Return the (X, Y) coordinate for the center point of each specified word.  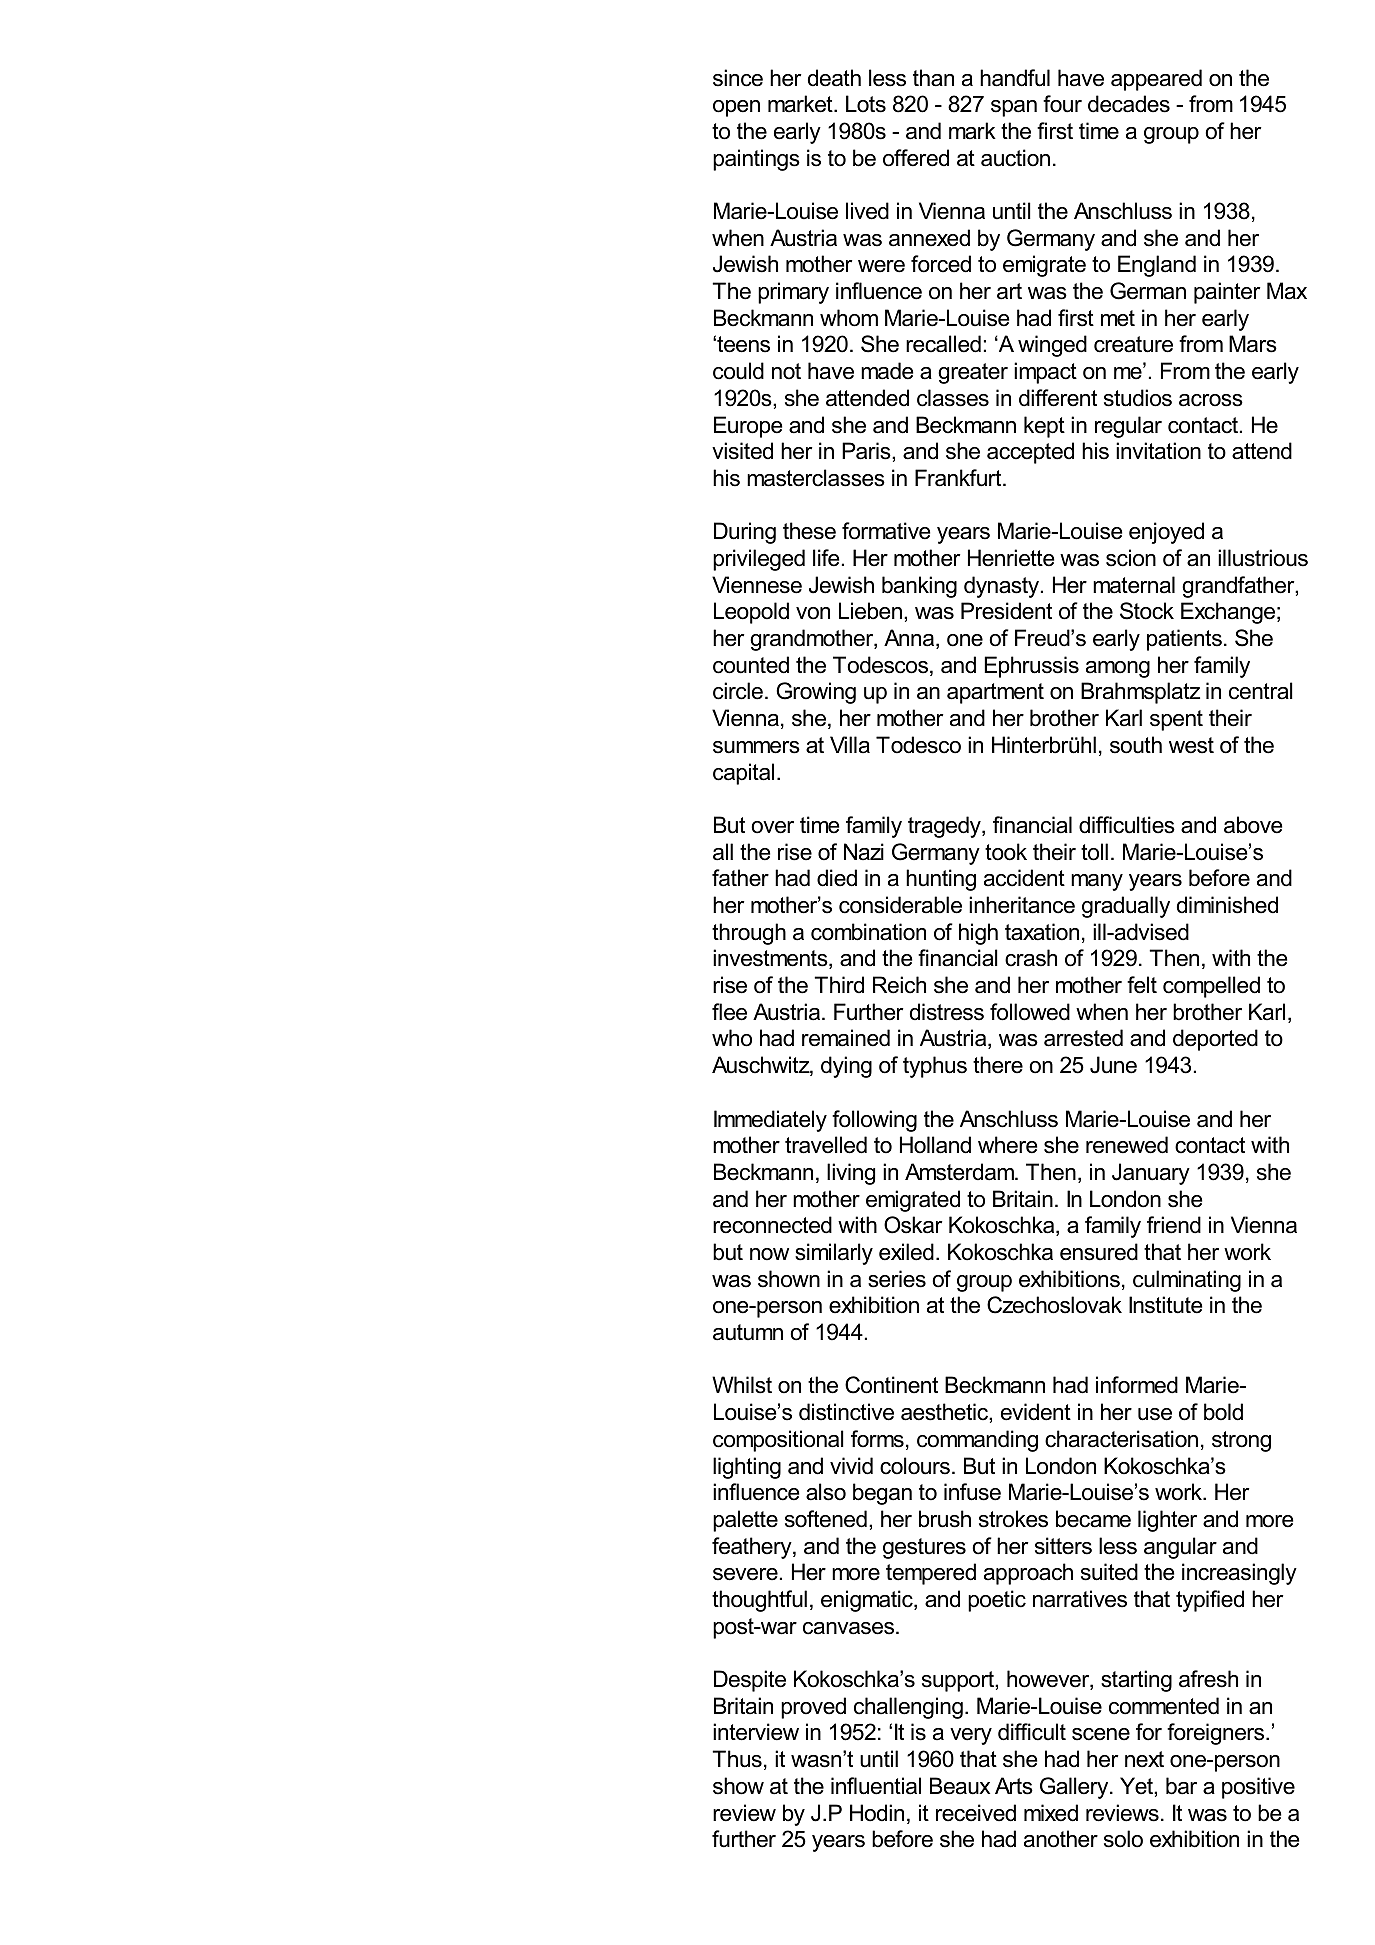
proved (813, 1708)
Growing (816, 693)
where (1008, 1145)
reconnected (772, 1225)
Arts (1014, 1786)
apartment (995, 693)
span (1014, 108)
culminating (1187, 1281)
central (1261, 691)
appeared (1156, 80)
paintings (756, 160)
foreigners (1217, 1734)
